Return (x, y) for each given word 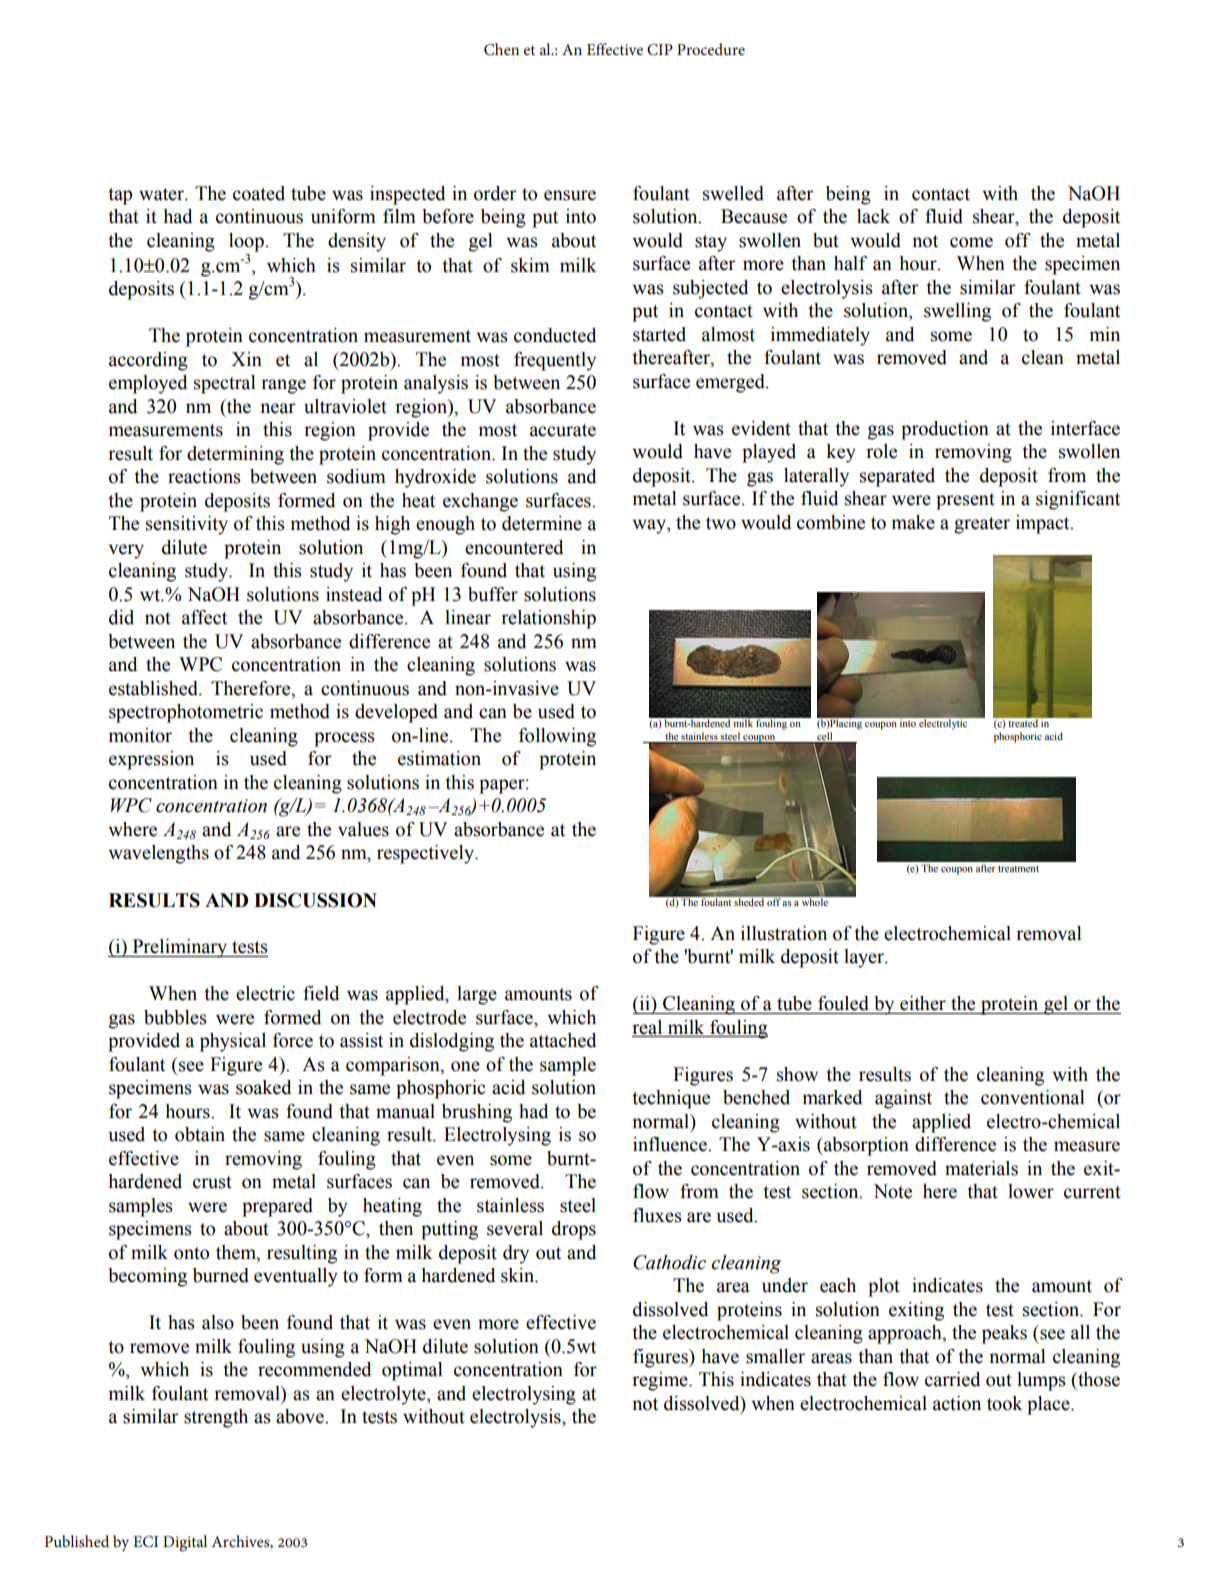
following (557, 737)
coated (259, 193)
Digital (185, 1543)
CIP (660, 50)
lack (873, 216)
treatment (1018, 869)
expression (151, 760)
